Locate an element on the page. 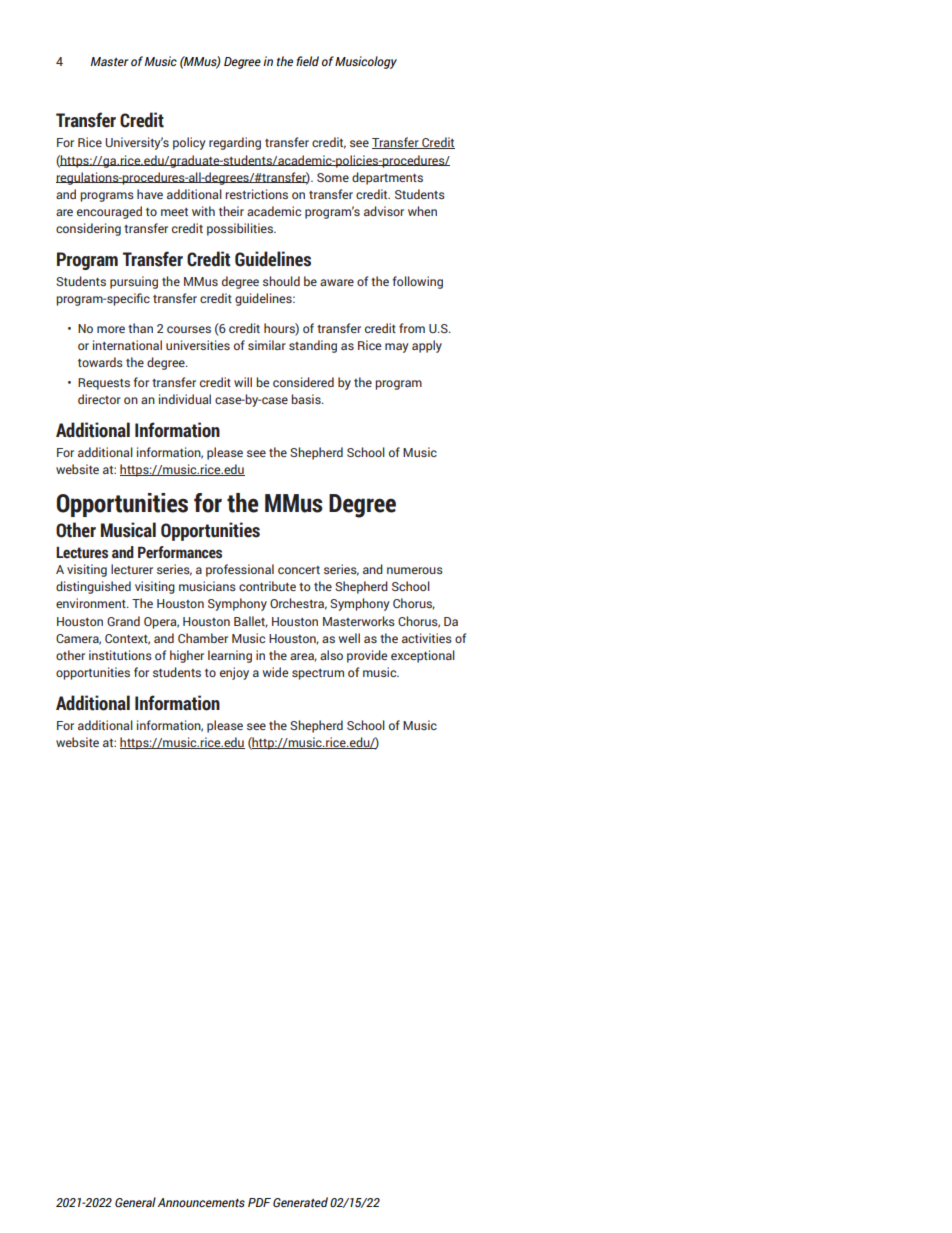 Image resolution: width=952 pixels, height=1233 pixels. restrictions is located at coordinates (256, 194).
